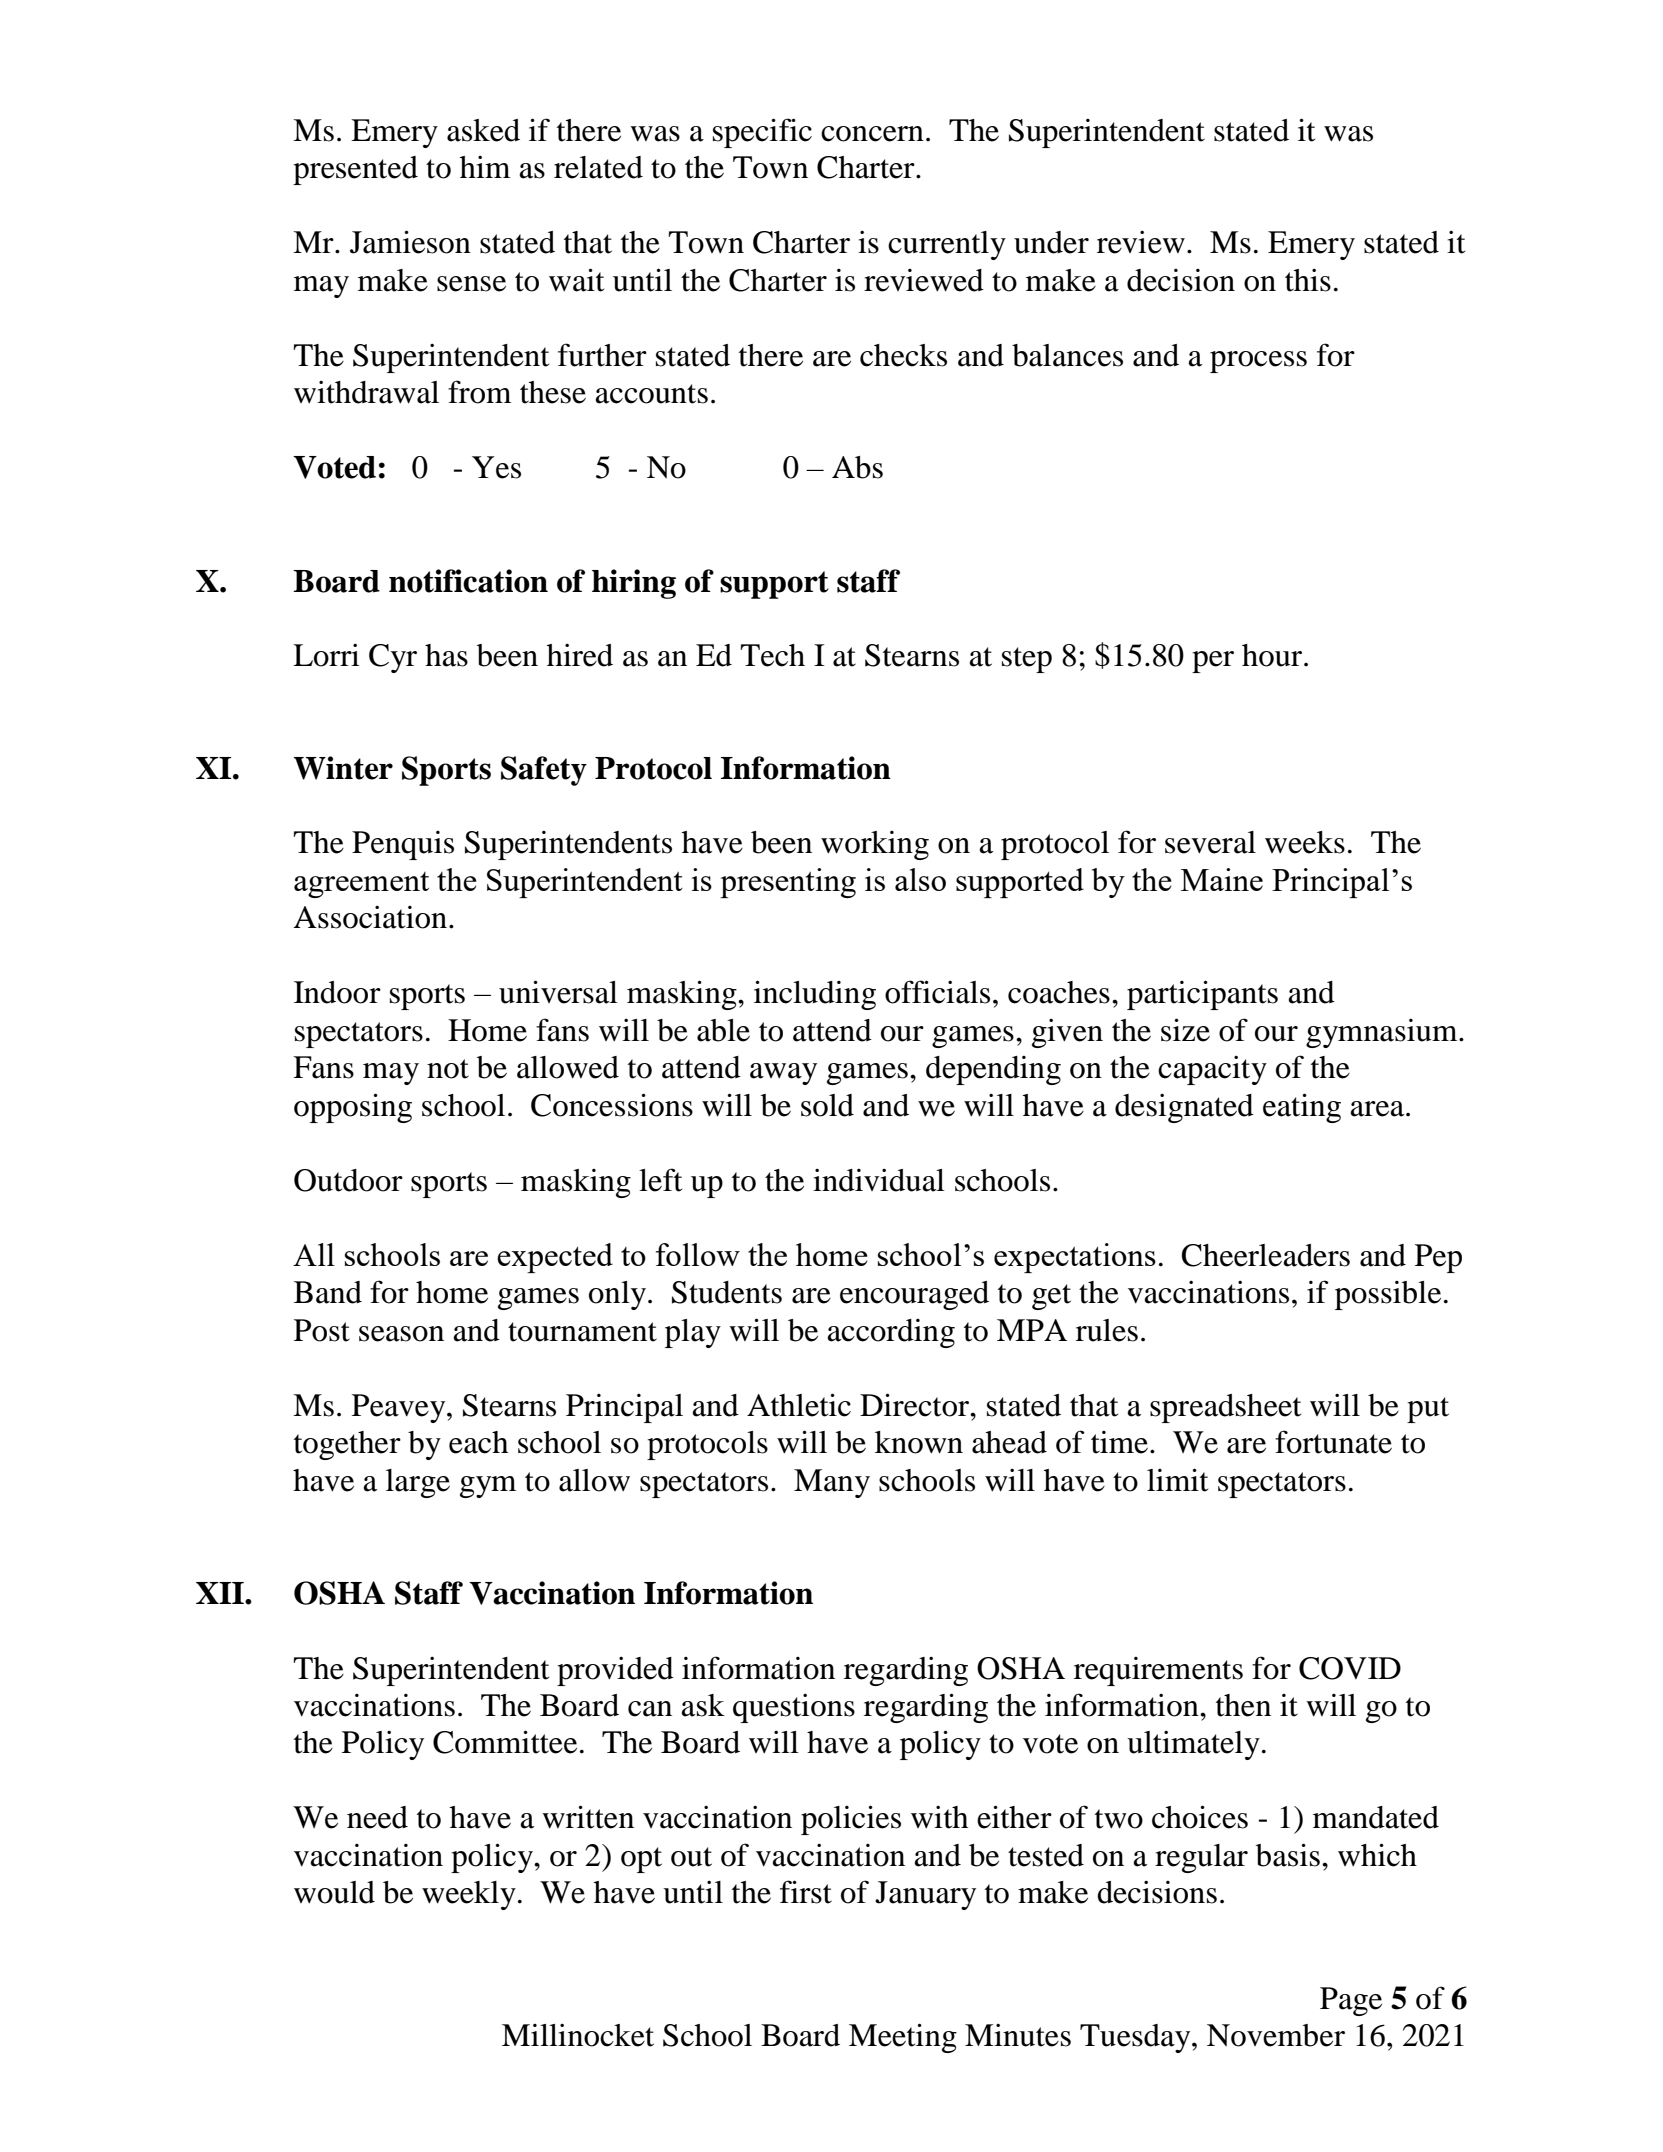  What do you see at coordinates (393, 658) in the screenshot?
I see `Cyr` at bounding box center [393, 658].
